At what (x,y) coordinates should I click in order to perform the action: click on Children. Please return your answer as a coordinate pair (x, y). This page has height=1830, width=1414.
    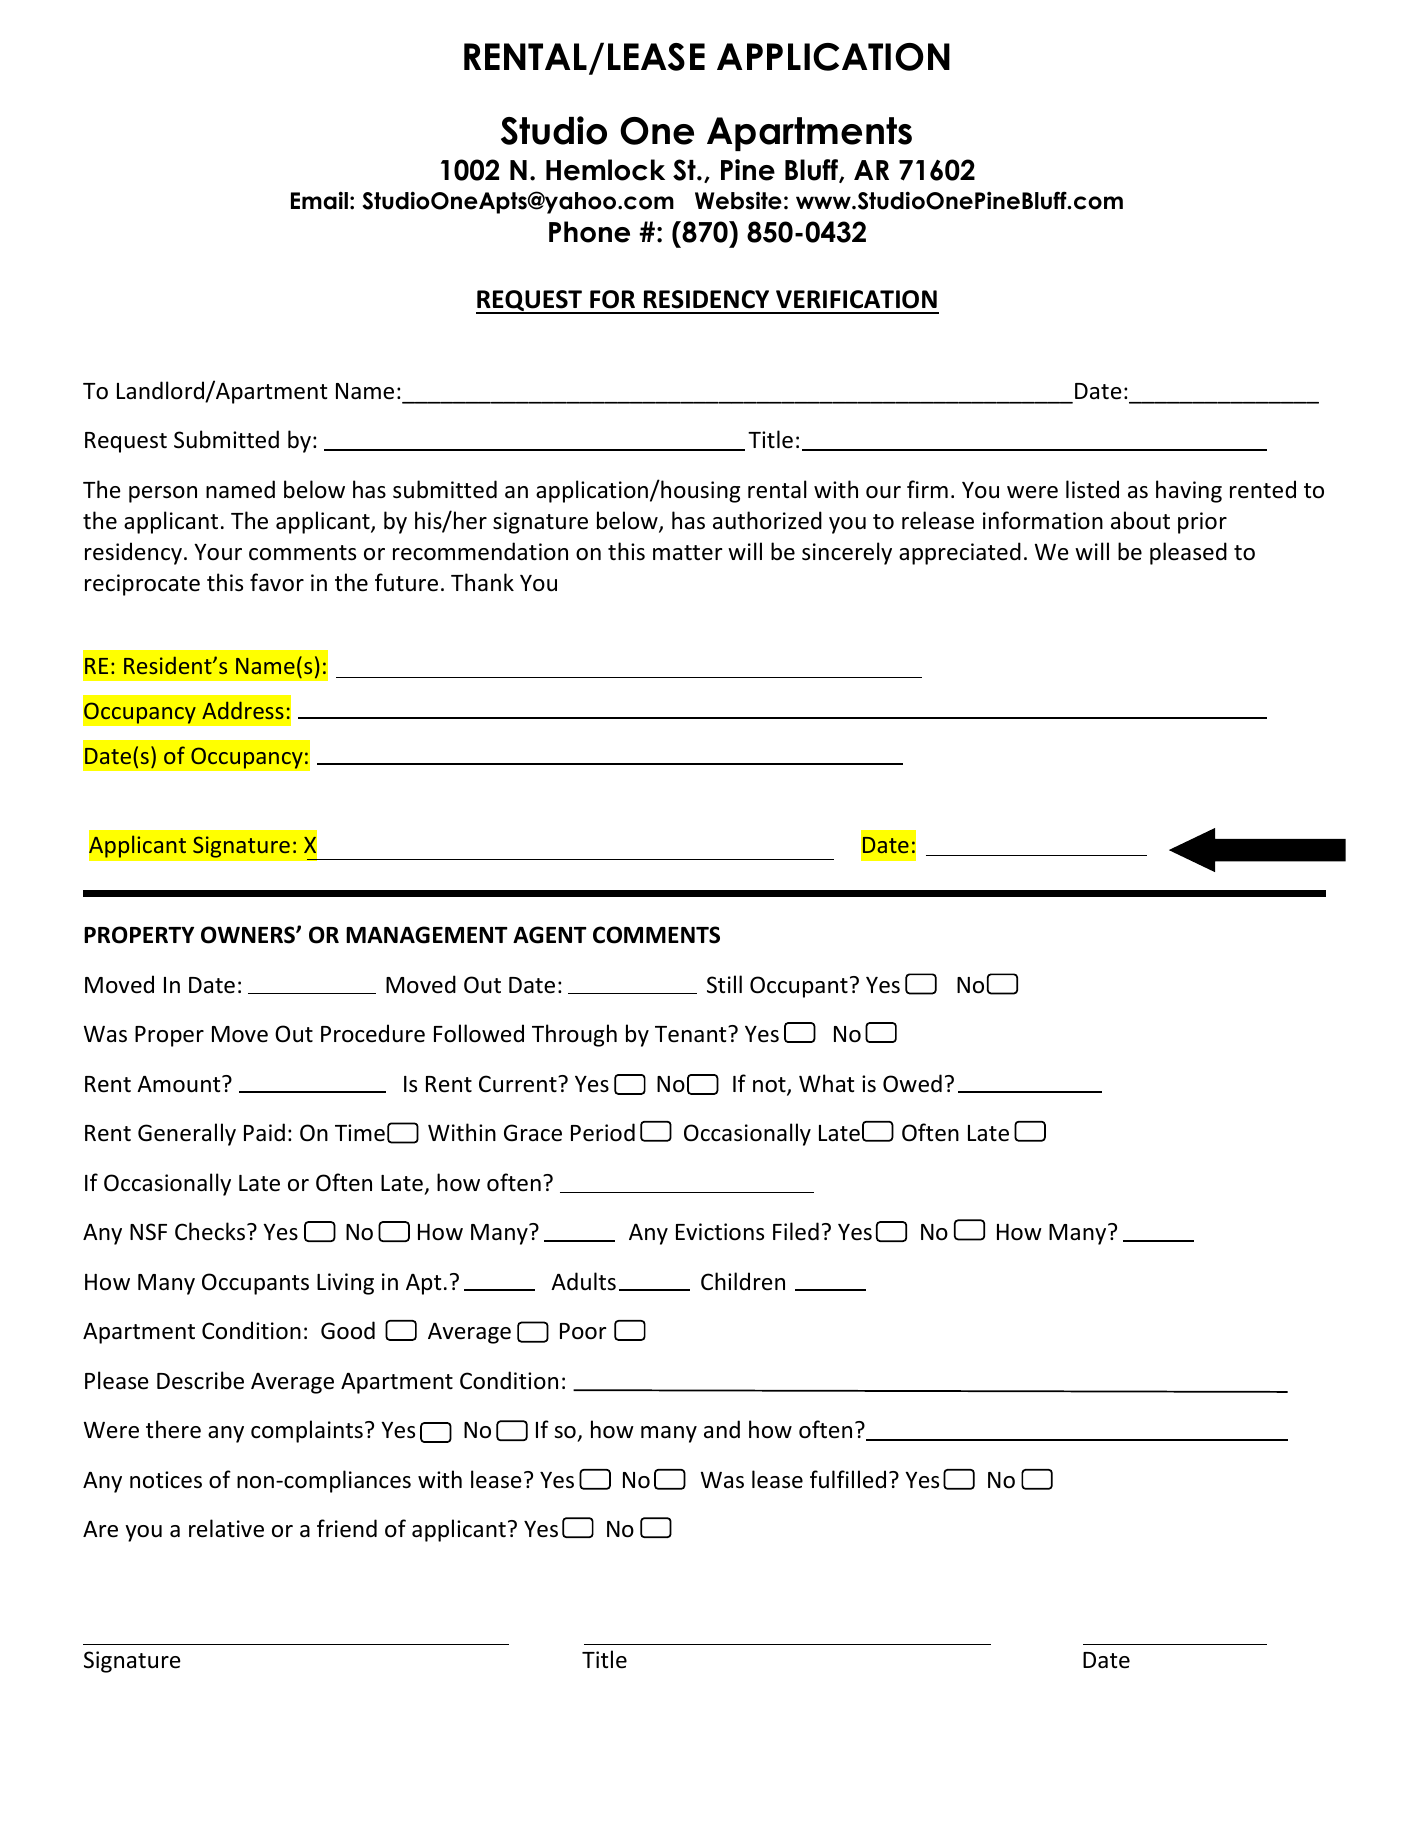
    Looking at the image, I should click on (743, 1281).
